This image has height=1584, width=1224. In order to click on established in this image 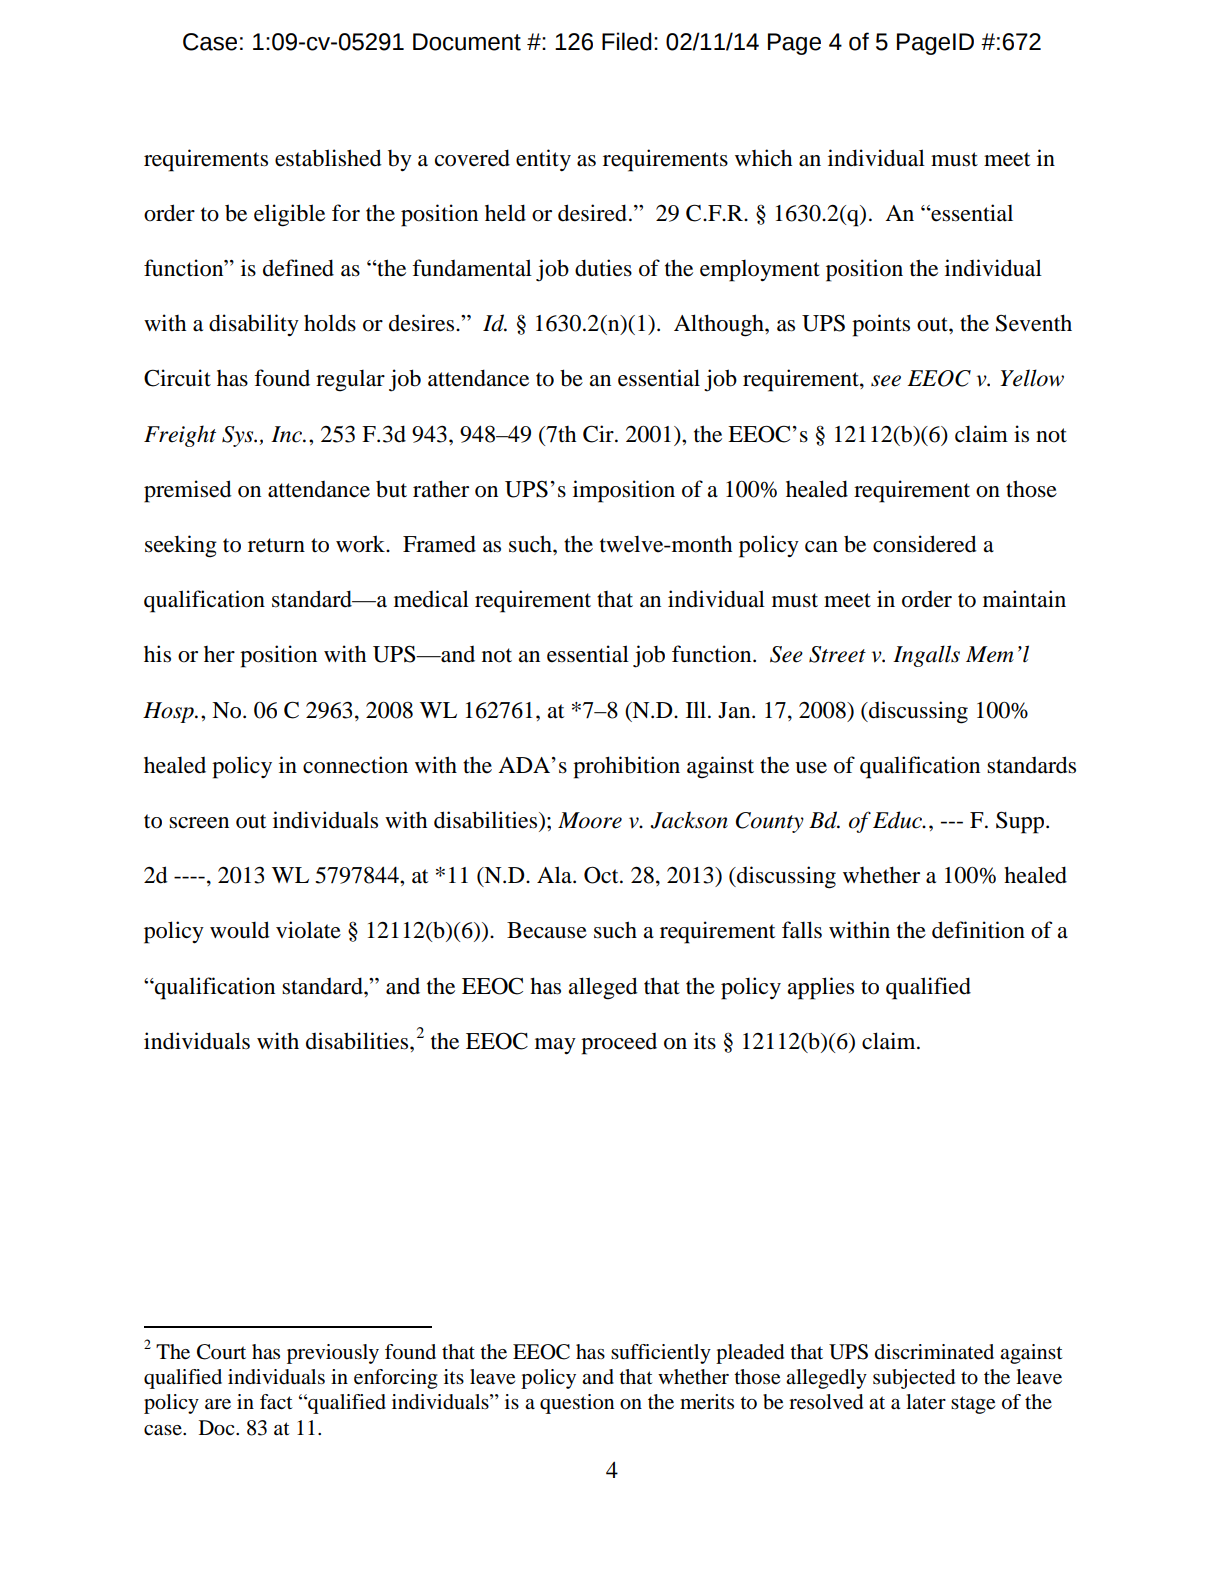, I will do `click(328, 158)`.
